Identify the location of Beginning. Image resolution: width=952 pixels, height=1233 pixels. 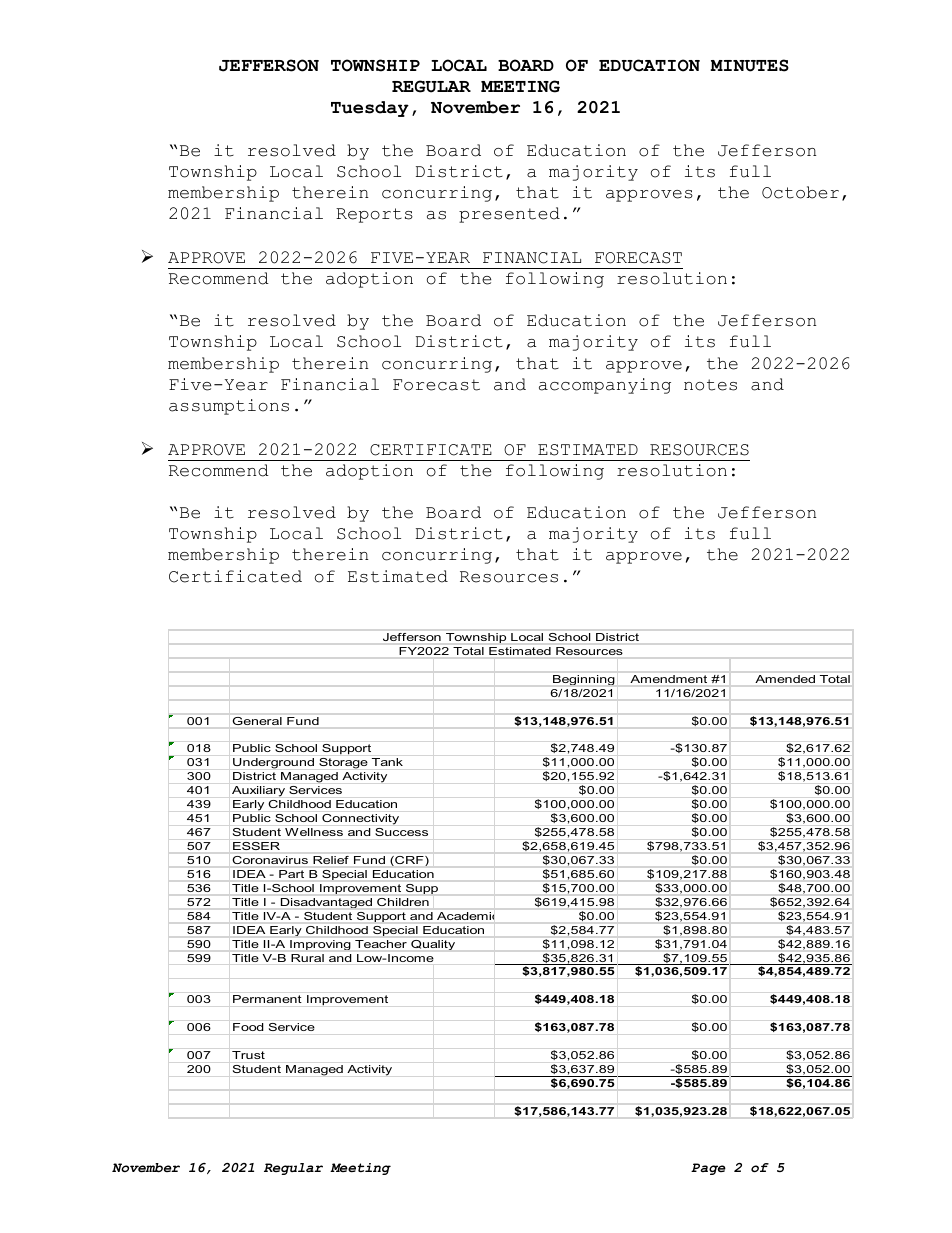
(583, 680).
